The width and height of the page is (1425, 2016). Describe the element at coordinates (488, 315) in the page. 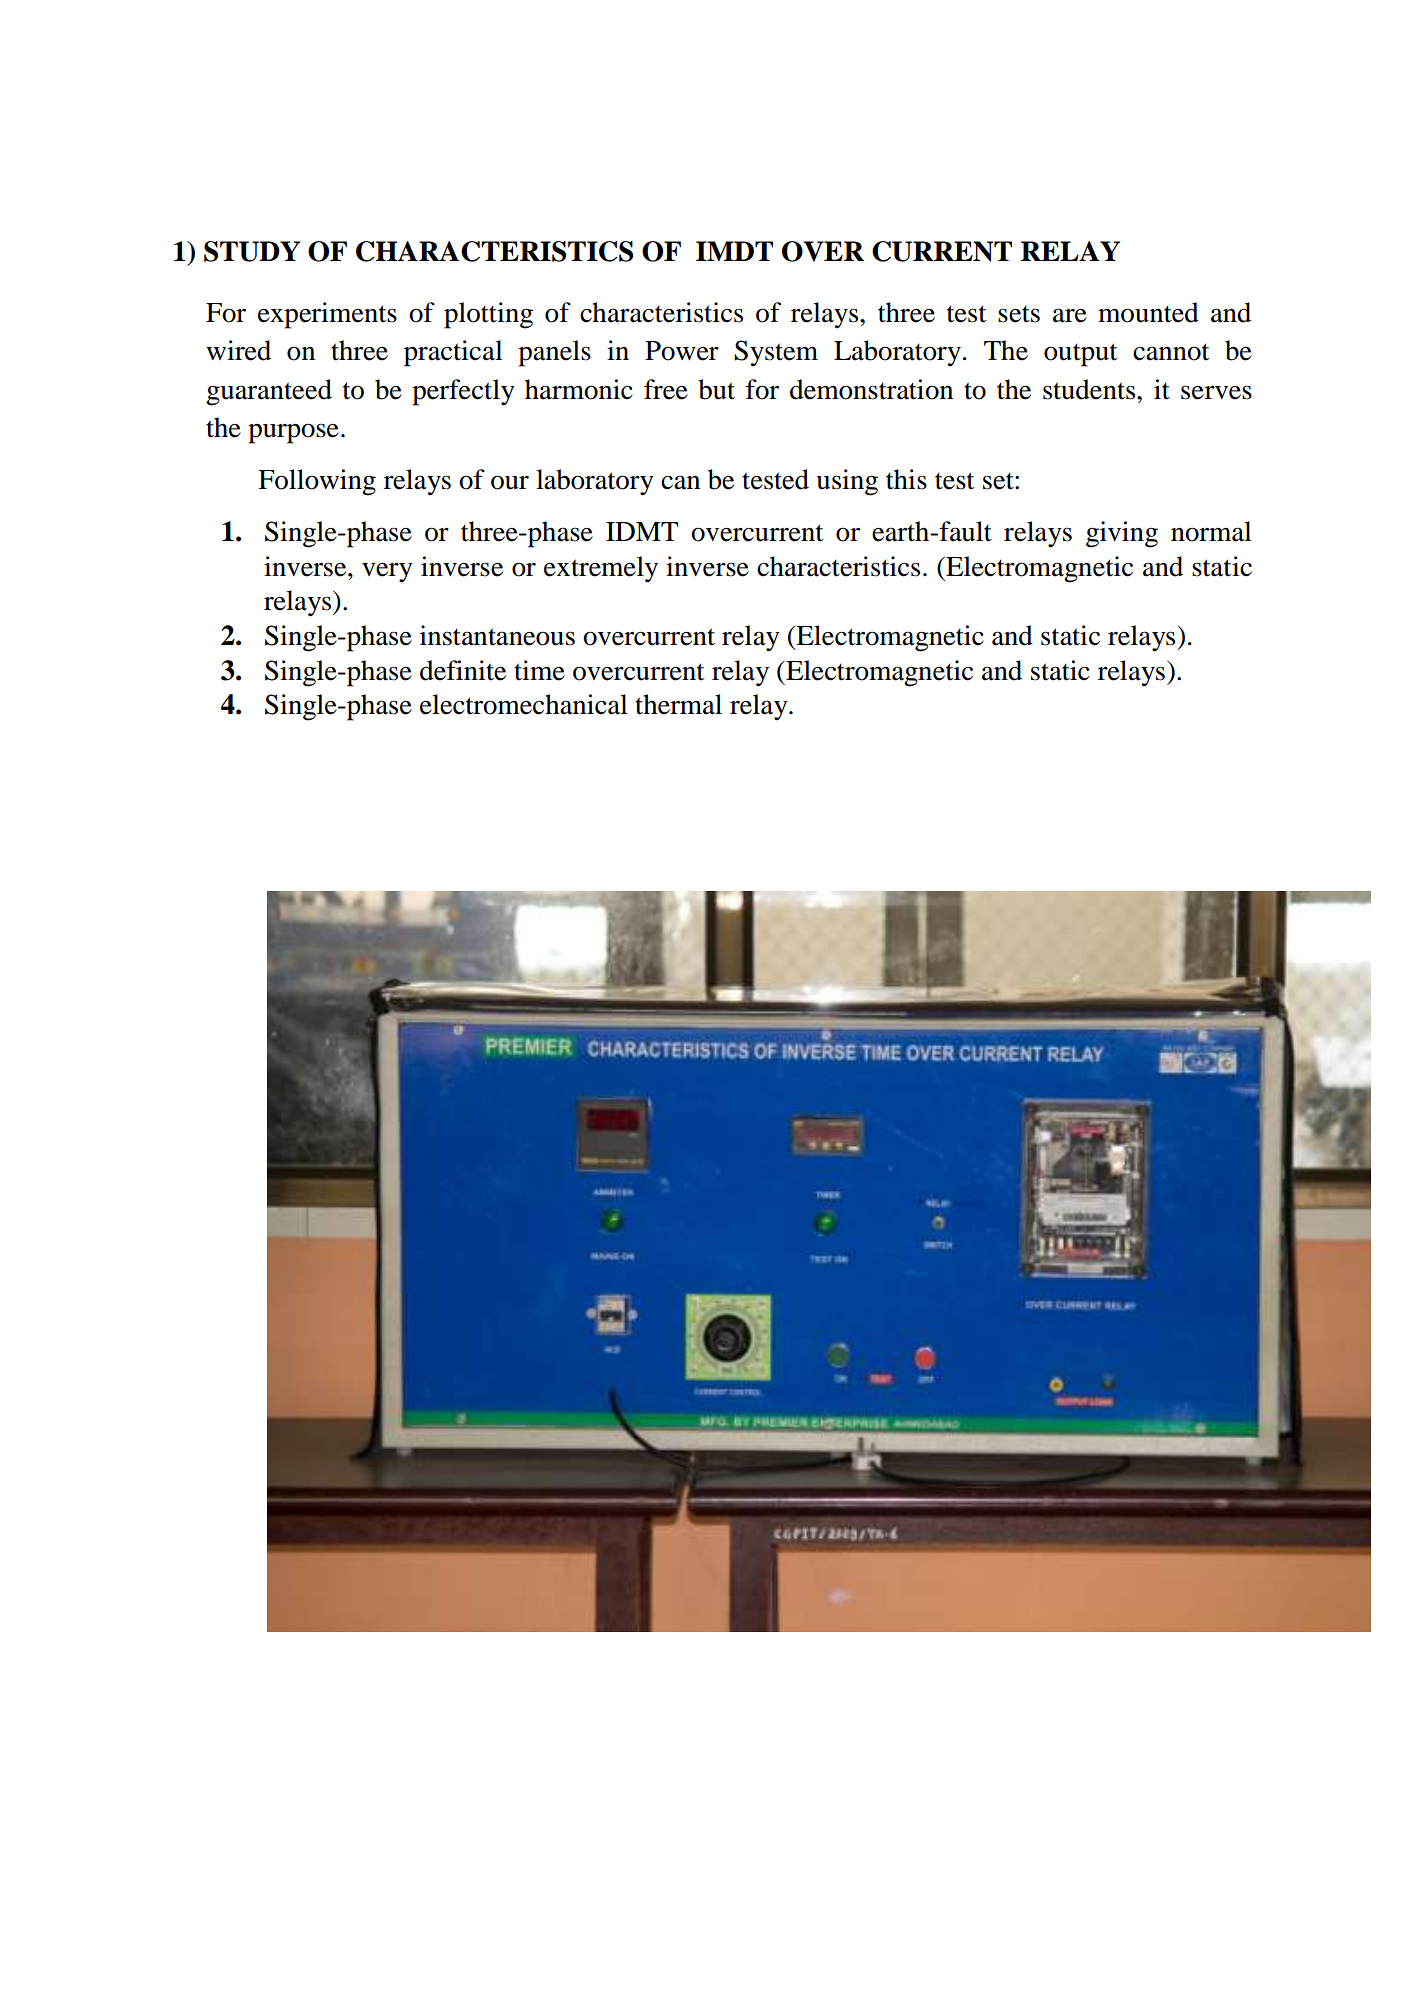

I see `plotting` at that location.
